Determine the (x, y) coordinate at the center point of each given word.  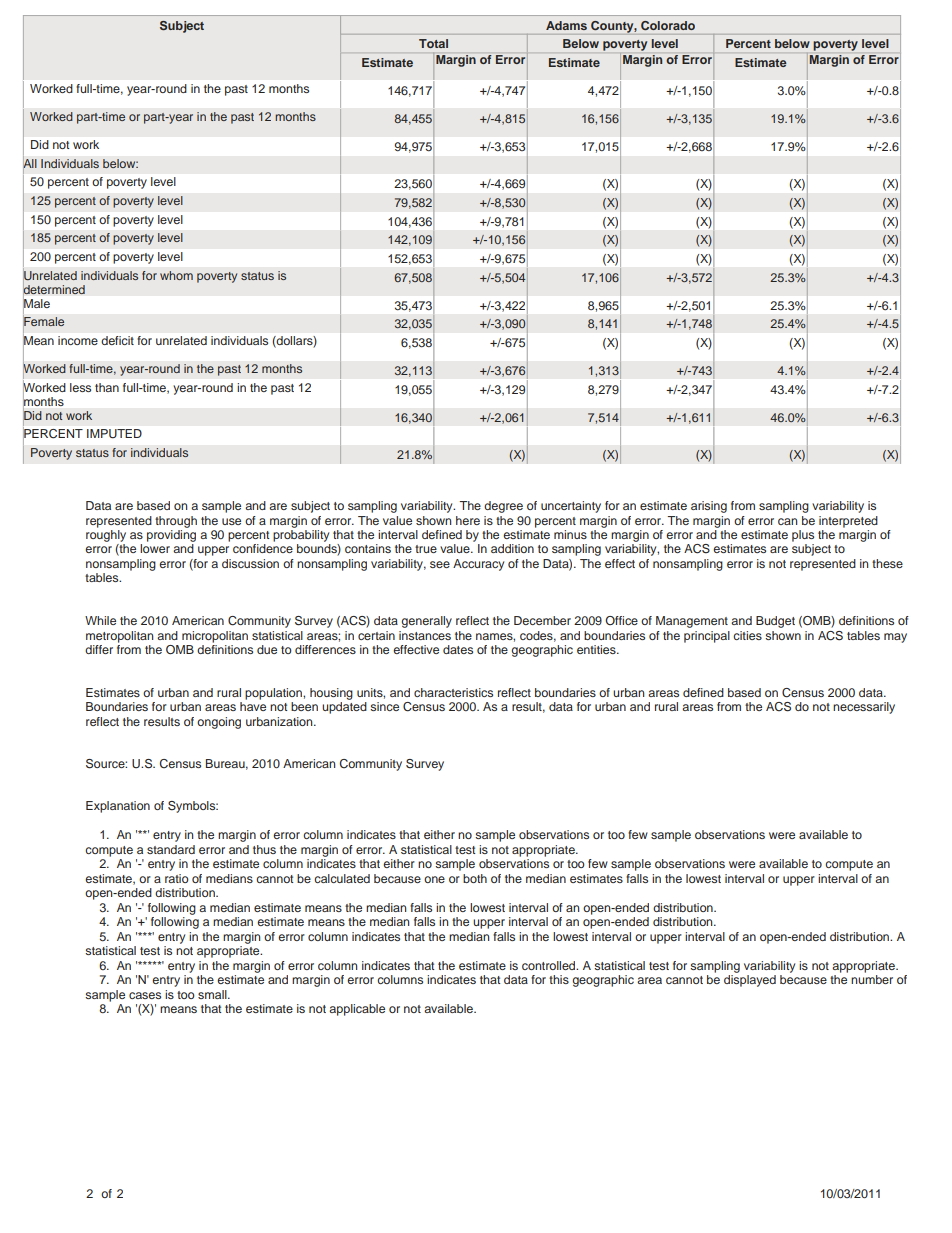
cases (145, 995)
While (100, 620)
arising (709, 507)
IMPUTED (114, 434)
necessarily (864, 708)
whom (176, 275)
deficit (117, 340)
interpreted (848, 522)
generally (426, 622)
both (475, 878)
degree (503, 507)
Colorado (668, 25)
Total (433, 43)
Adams (566, 25)
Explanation (118, 807)
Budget (775, 622)
